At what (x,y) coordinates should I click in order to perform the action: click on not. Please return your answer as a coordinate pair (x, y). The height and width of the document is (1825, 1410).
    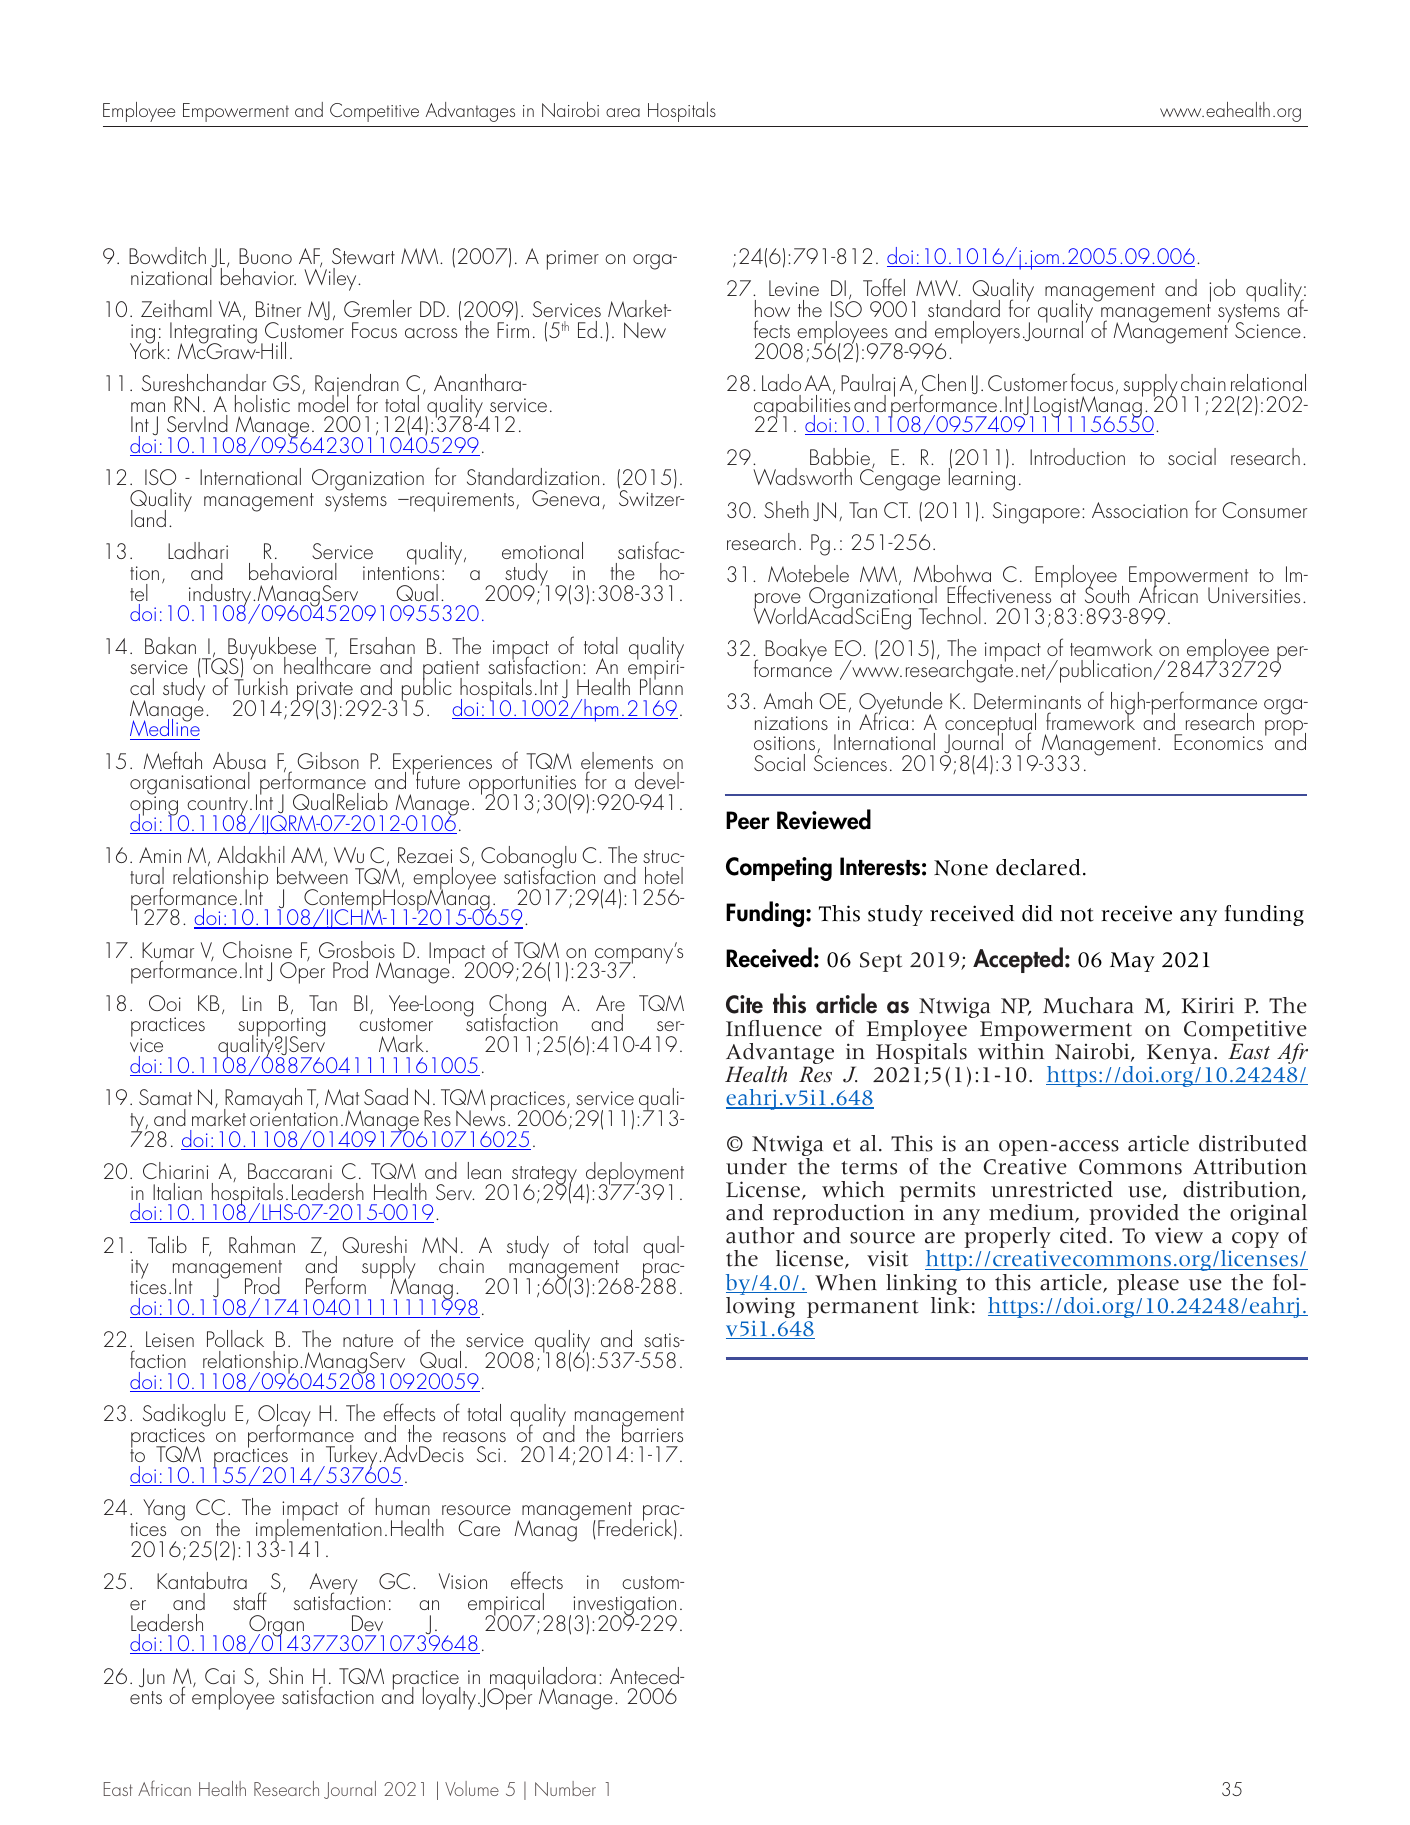
    Looking at the image, I should click on (1077, 915).
